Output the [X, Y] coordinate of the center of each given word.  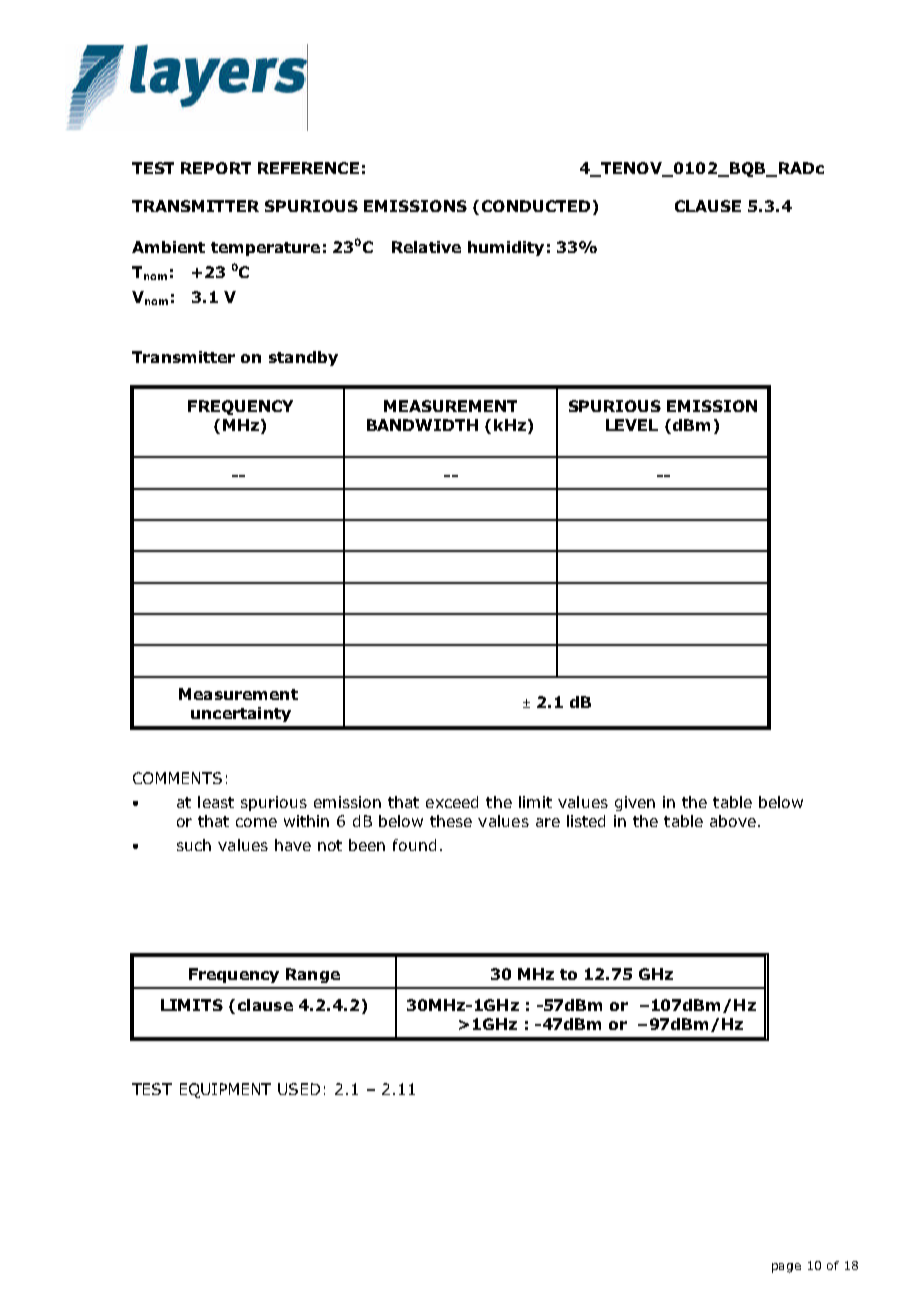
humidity [506, 248]
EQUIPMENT [225, 1090]
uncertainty [241, 714]
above [733, 821]
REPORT [216, 168]
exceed [452, 802]
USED [299, 1089]
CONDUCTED [536, 206]
